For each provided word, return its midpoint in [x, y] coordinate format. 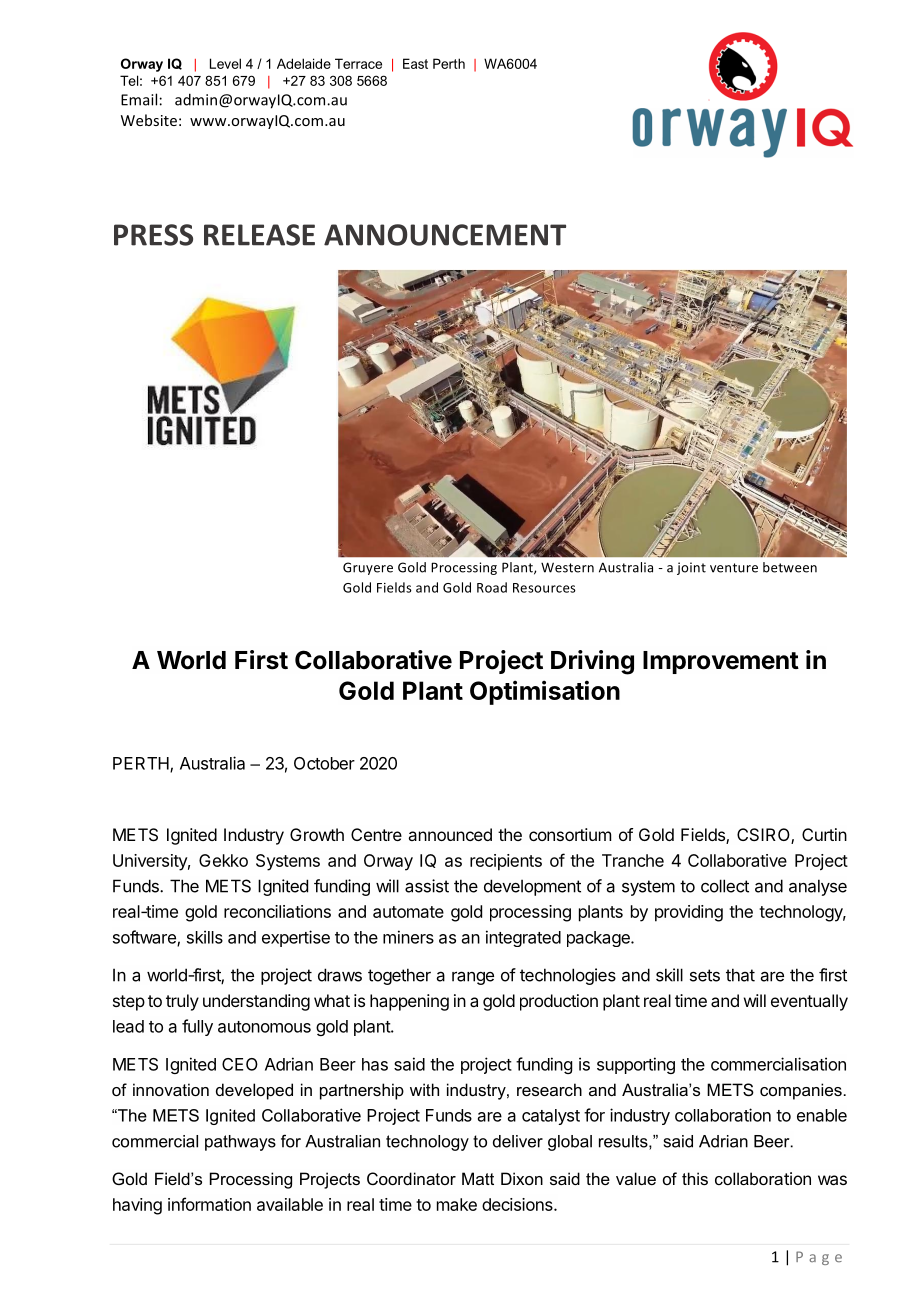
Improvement [721, 662]
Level [225, 63]
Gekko [223, 860]
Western [567, 567]
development [532, 887]
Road [492, 587]
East [415, 63]
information [209, 1204]
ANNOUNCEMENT [445, 235]
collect [725, 886]
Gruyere [368, 568]
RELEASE [259, 235]
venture [734, 568]
